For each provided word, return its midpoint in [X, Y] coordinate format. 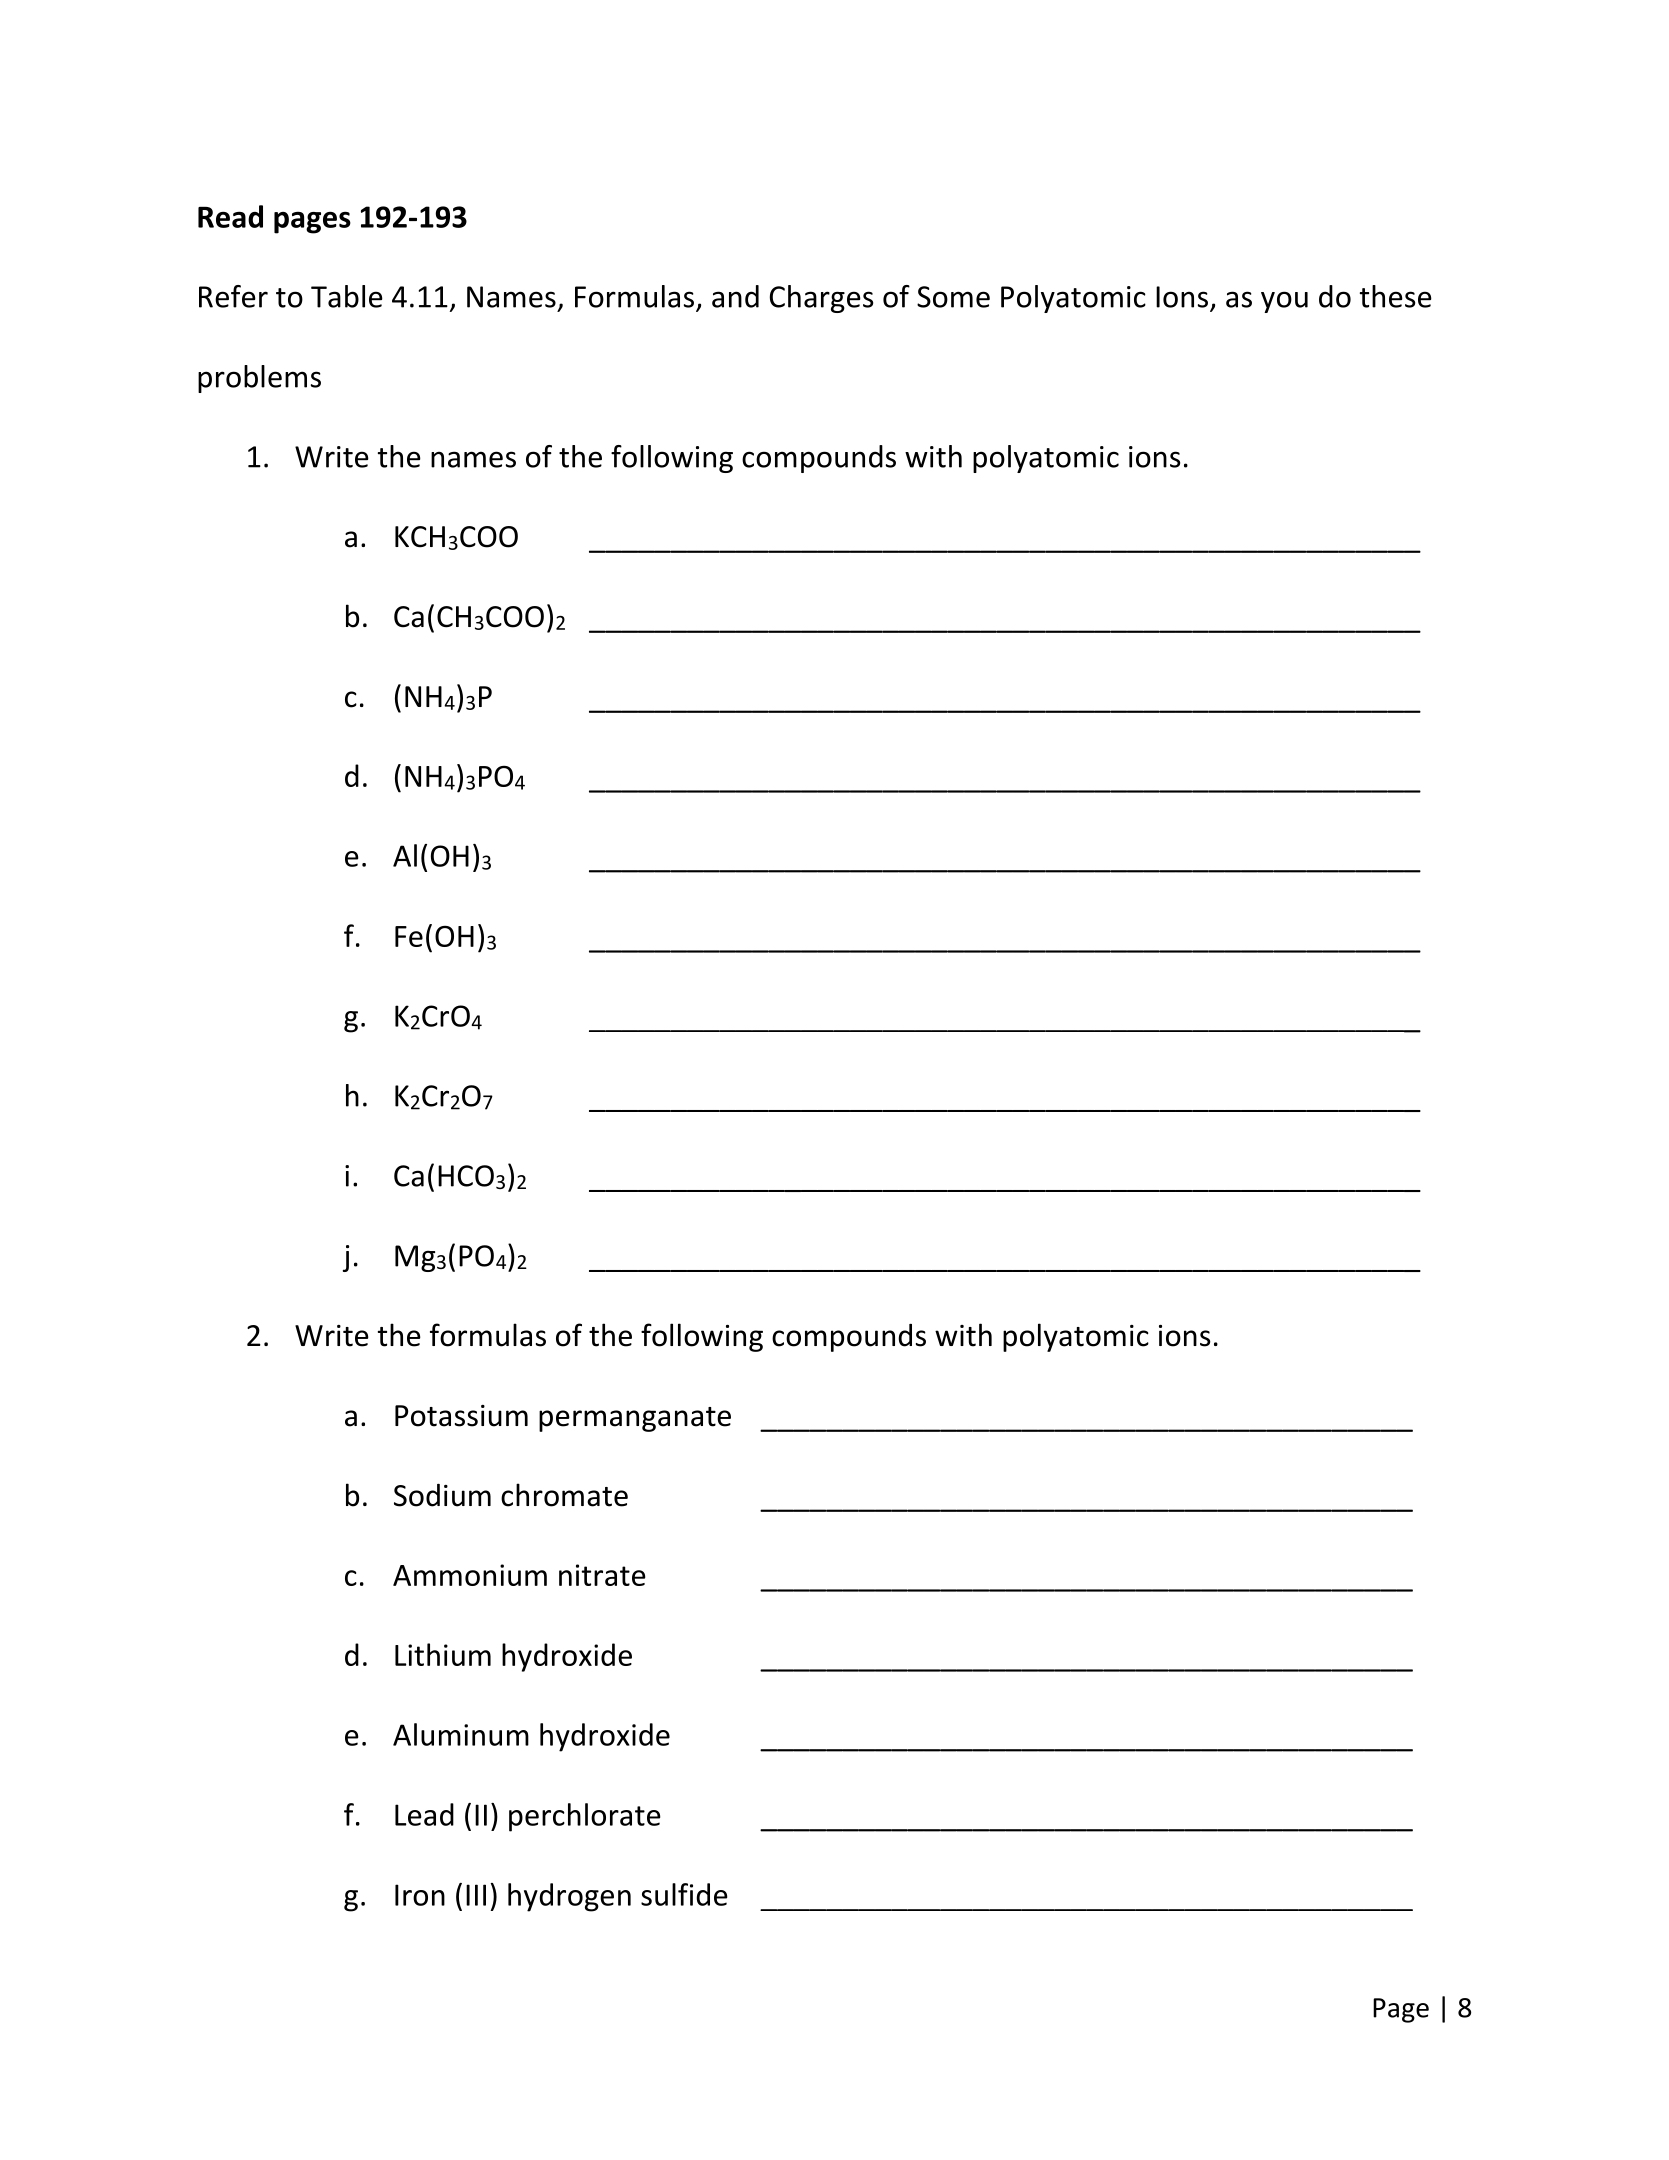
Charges [821, 299]
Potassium [461, 1416]
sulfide [684, 1894]
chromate [564, 1495]
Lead [424, 1814]
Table [347, 296]
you [1284, 302]
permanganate [635, 1419]
